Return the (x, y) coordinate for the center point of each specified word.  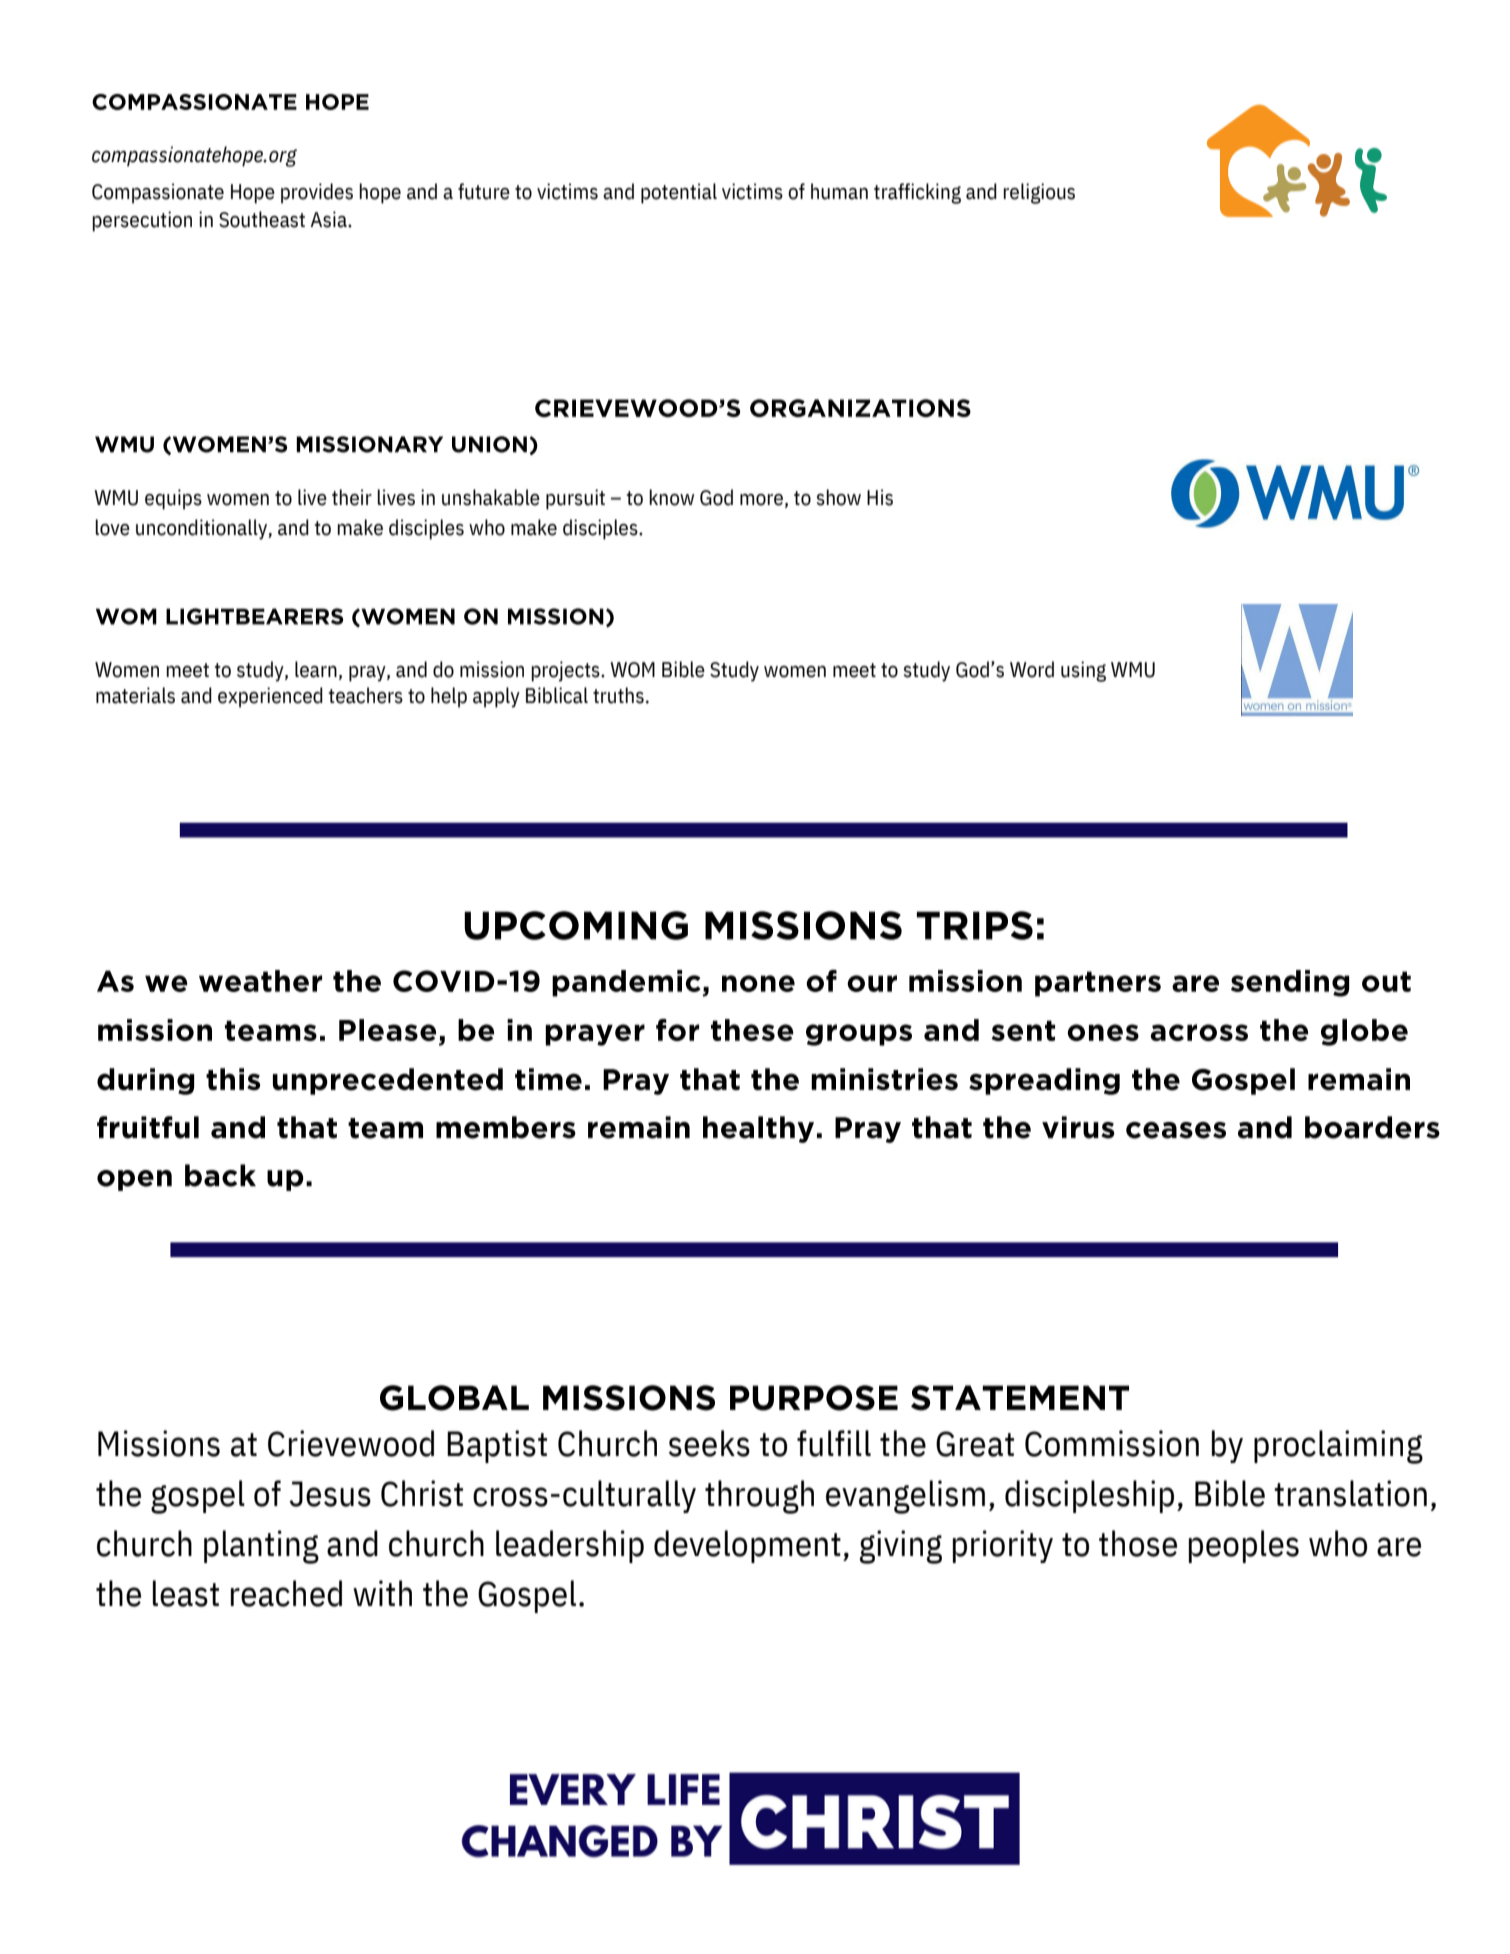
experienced (270, 697)
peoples (1244, 1546)
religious (1039, 193)
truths (618, 695)
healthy (758, 1129)
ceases (1176, 1130)
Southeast (262, 219)
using (1083, 671)
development (747, 1546)
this (233, 1079)
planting (261, 1547)
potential (679, 193)
